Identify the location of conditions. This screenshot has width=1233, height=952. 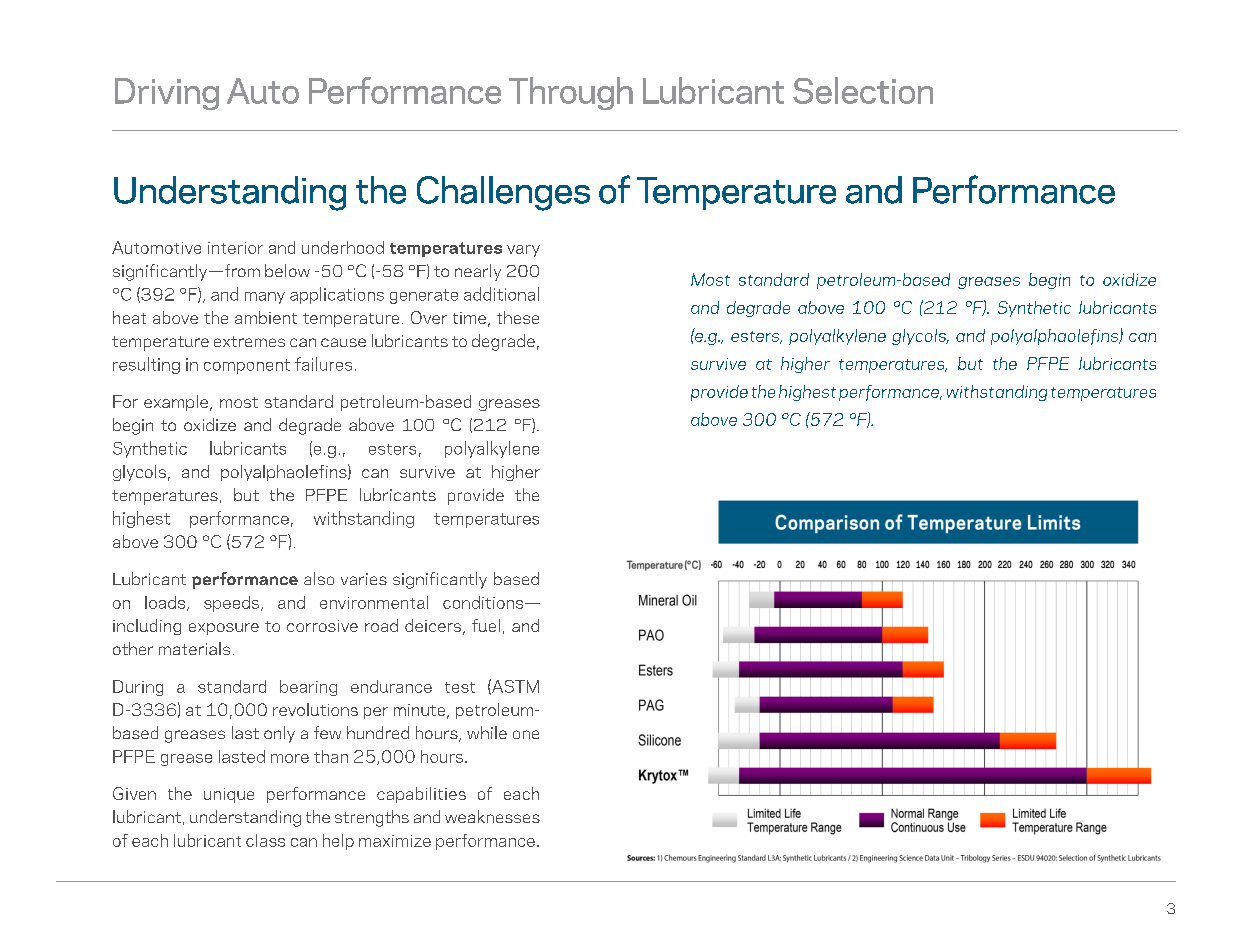
(484, 602).
